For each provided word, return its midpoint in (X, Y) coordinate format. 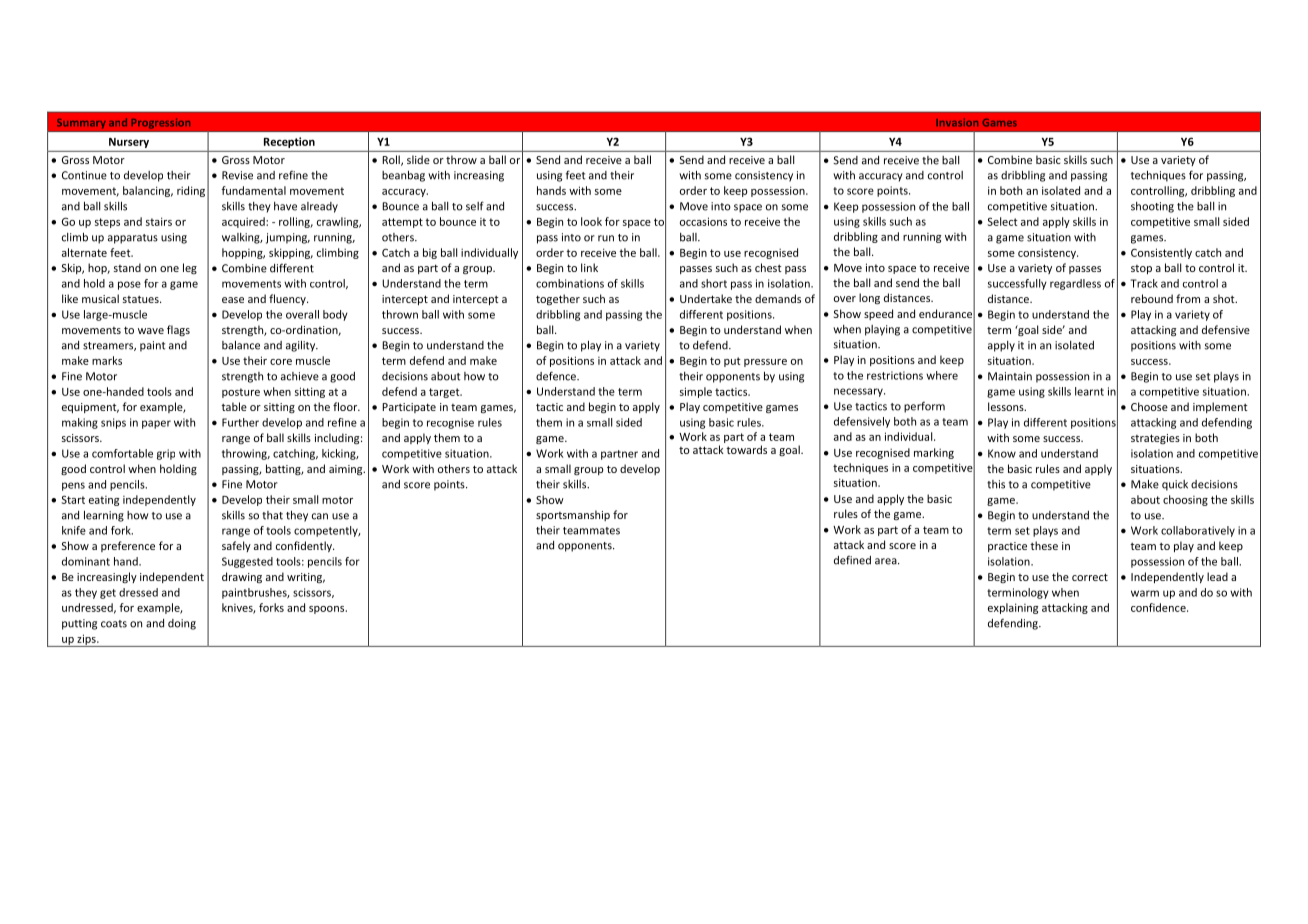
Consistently (1161, 253)
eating (104, 501)
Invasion (957, 122)
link (589, 267)
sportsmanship (573, 515)
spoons (328, 610)
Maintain (1010, 376)
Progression (160, 123)
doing (182, 624)
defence (557, 376)
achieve (300, 376)
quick (1175, 485)
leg (190, 268)
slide (418, 159)
